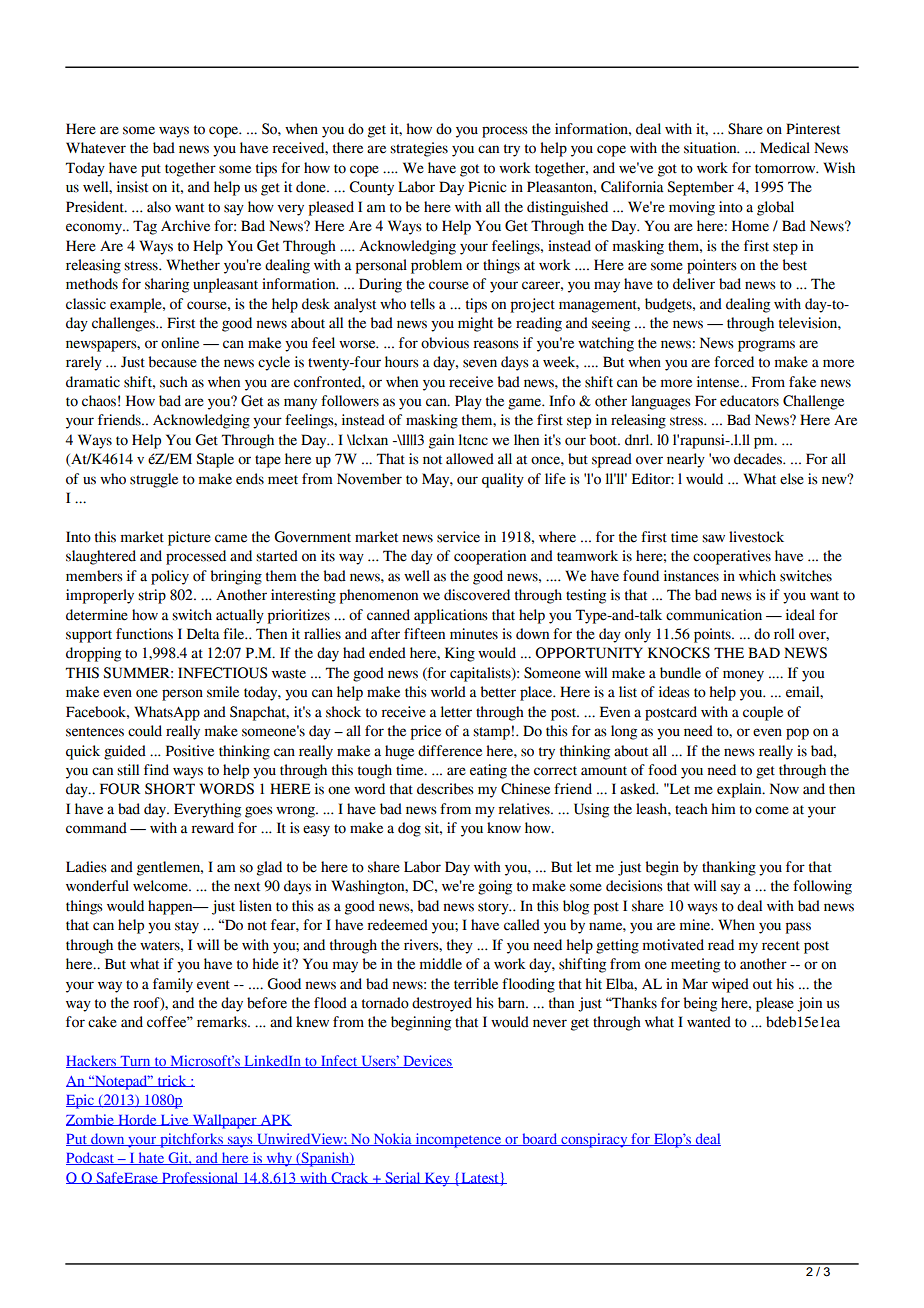 The height and width of the screenshot is (1308, 924). Describe the element at coordinates (171, 907) in the screenshot. I see `happen` at that location.
